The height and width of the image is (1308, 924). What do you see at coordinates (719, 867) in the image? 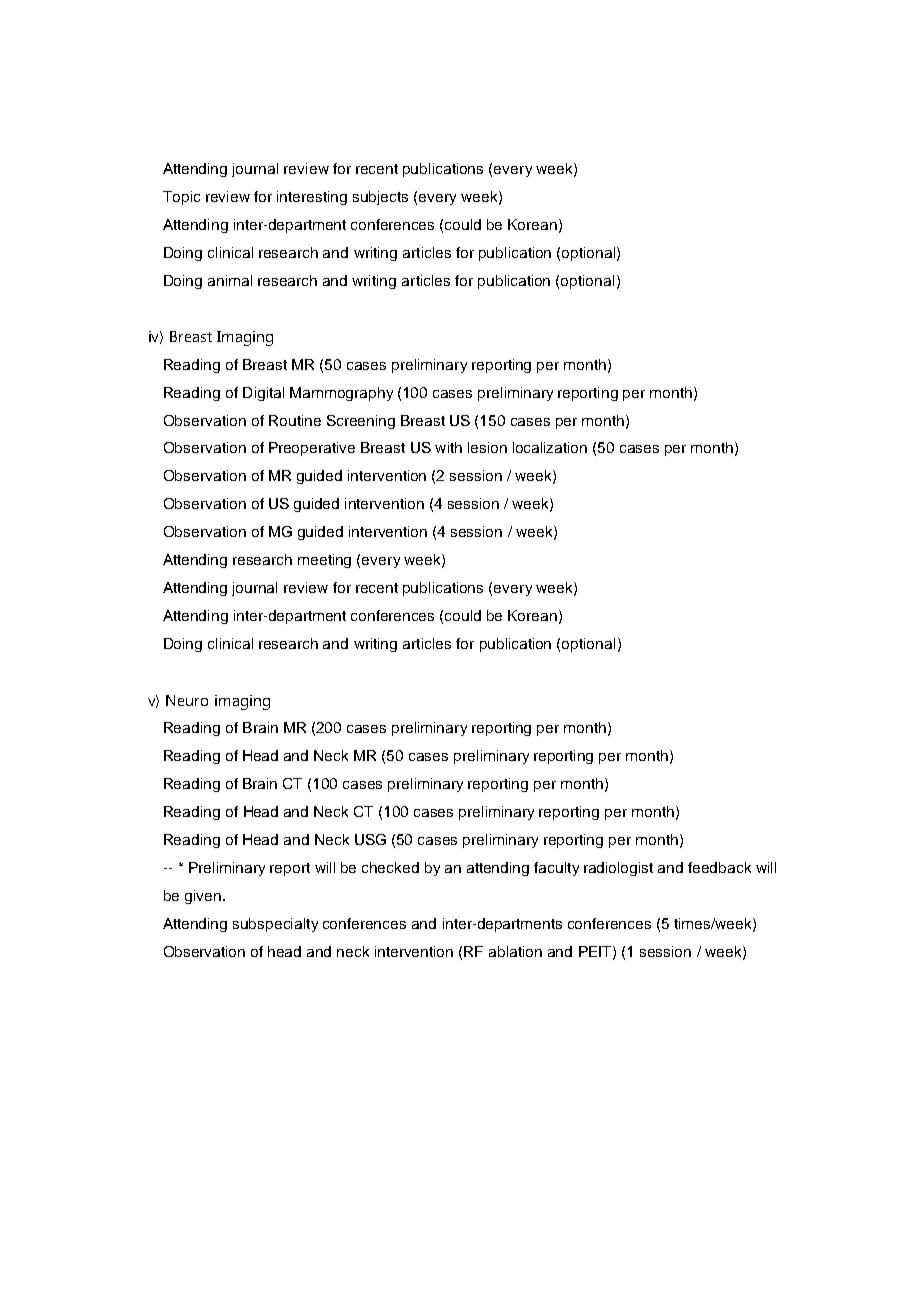
I see `feedback` at bounding box center [719, 867].
